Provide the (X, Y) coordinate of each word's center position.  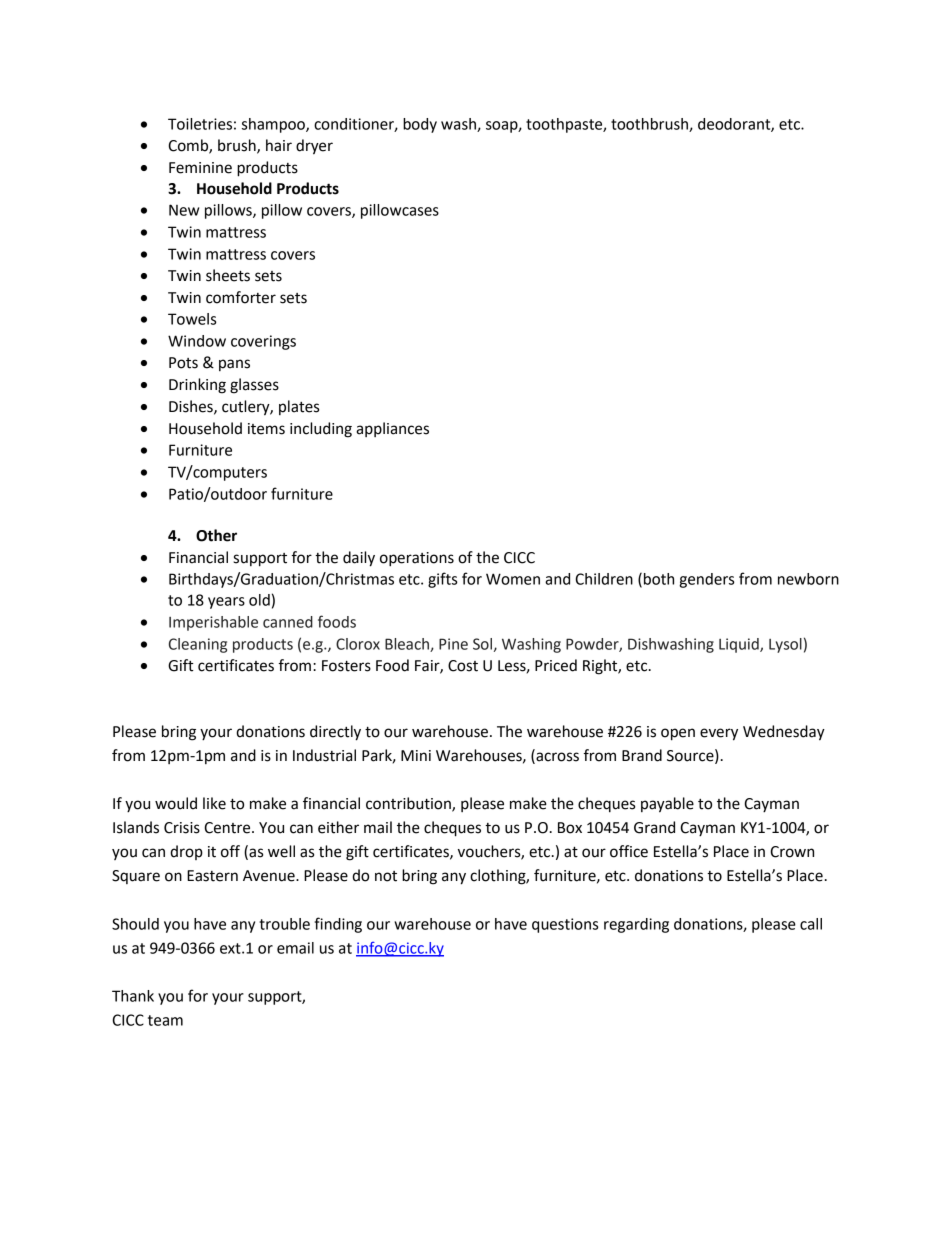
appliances (392, 429)
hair (279, 145)
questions (565, 925)
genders (706, 580)
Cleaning (198, 645)
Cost (463, 666)
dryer (314, 147)
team (165, 1020)
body (420, 125)
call (811, 924)
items (266, 429)
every (719, 734)
